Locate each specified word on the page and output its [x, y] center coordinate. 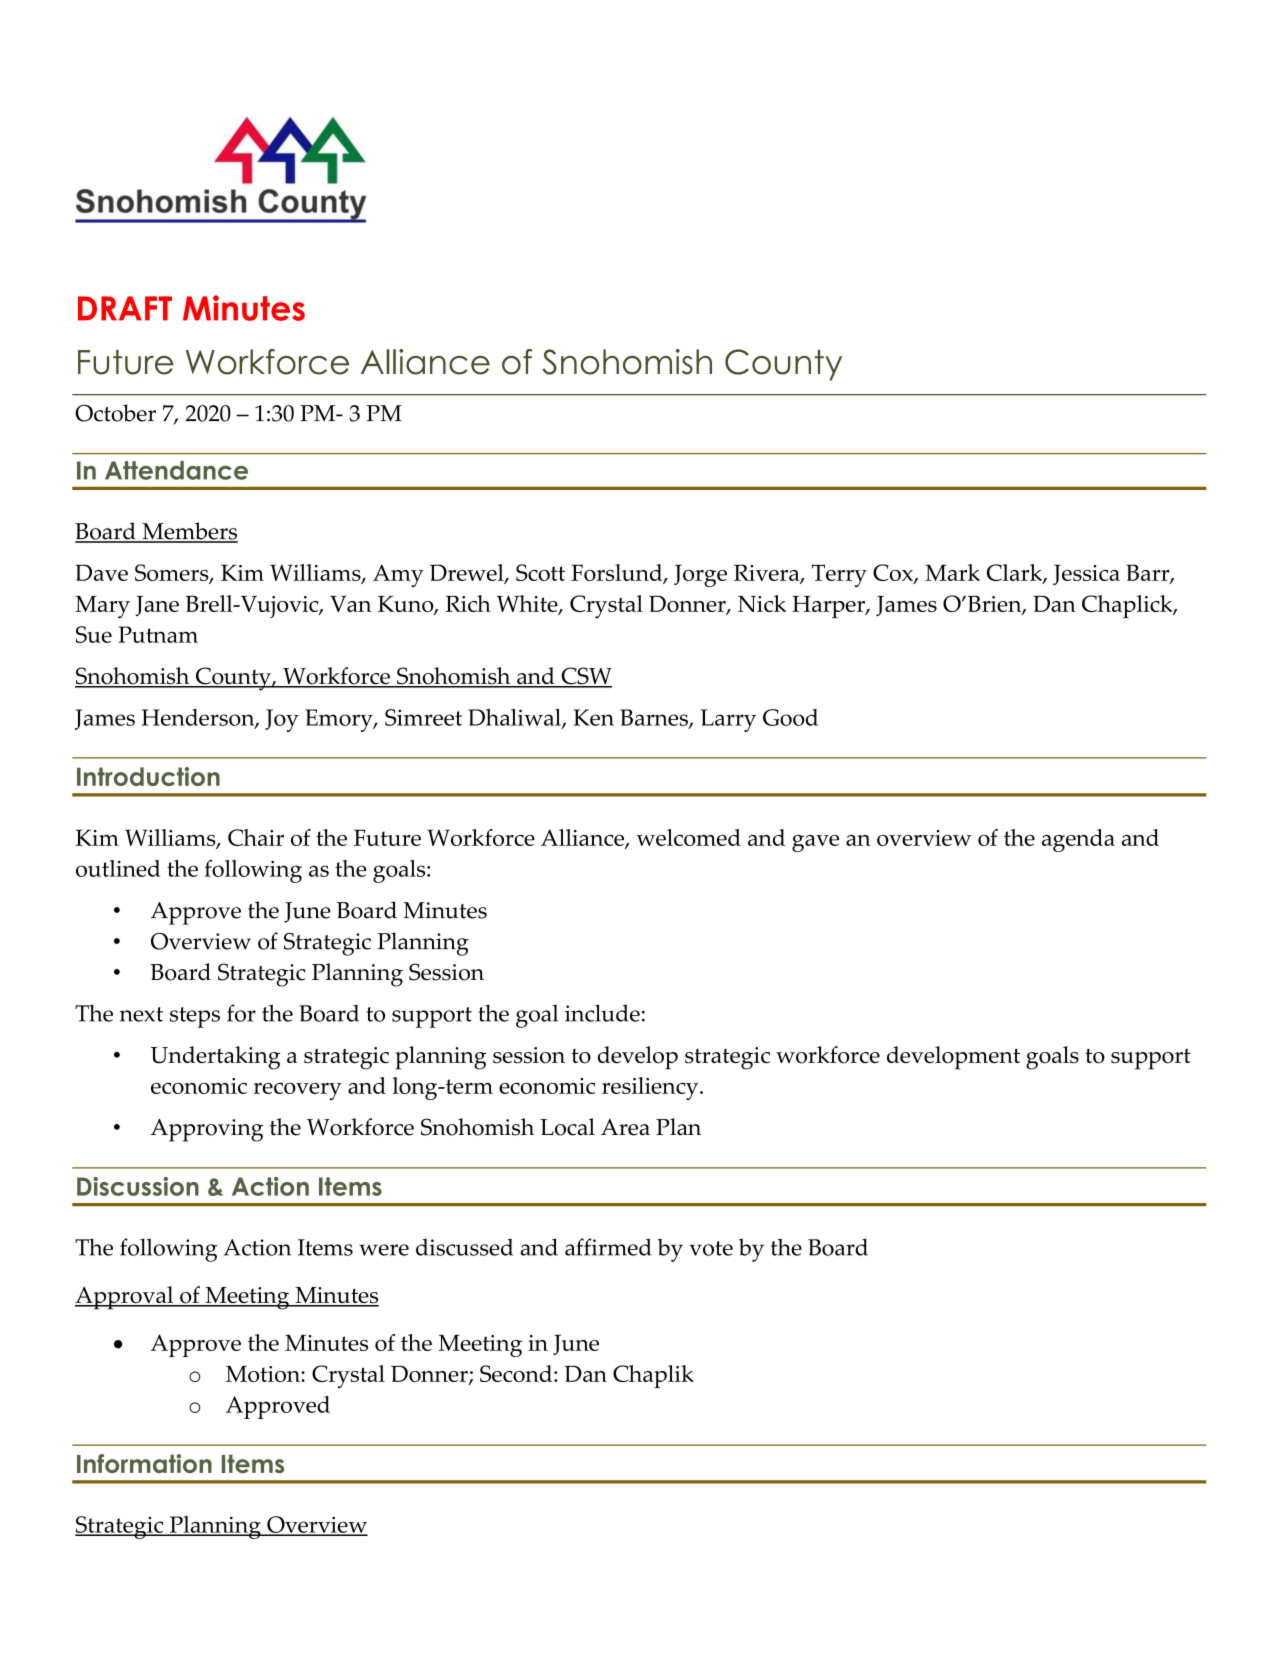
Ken [593, 717]
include [602, 1013]
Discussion [138, 1186]
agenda [1078, 840]
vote [711, 1248]
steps [195, 1017]
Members [189, 532]
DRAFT [125, 308]
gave [815, 843]
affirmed [608, 1247]
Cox [894, 574]
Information [144, 1463]
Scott [540, 572]
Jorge [700, 575]
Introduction [148, 776]
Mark [952, 572]
